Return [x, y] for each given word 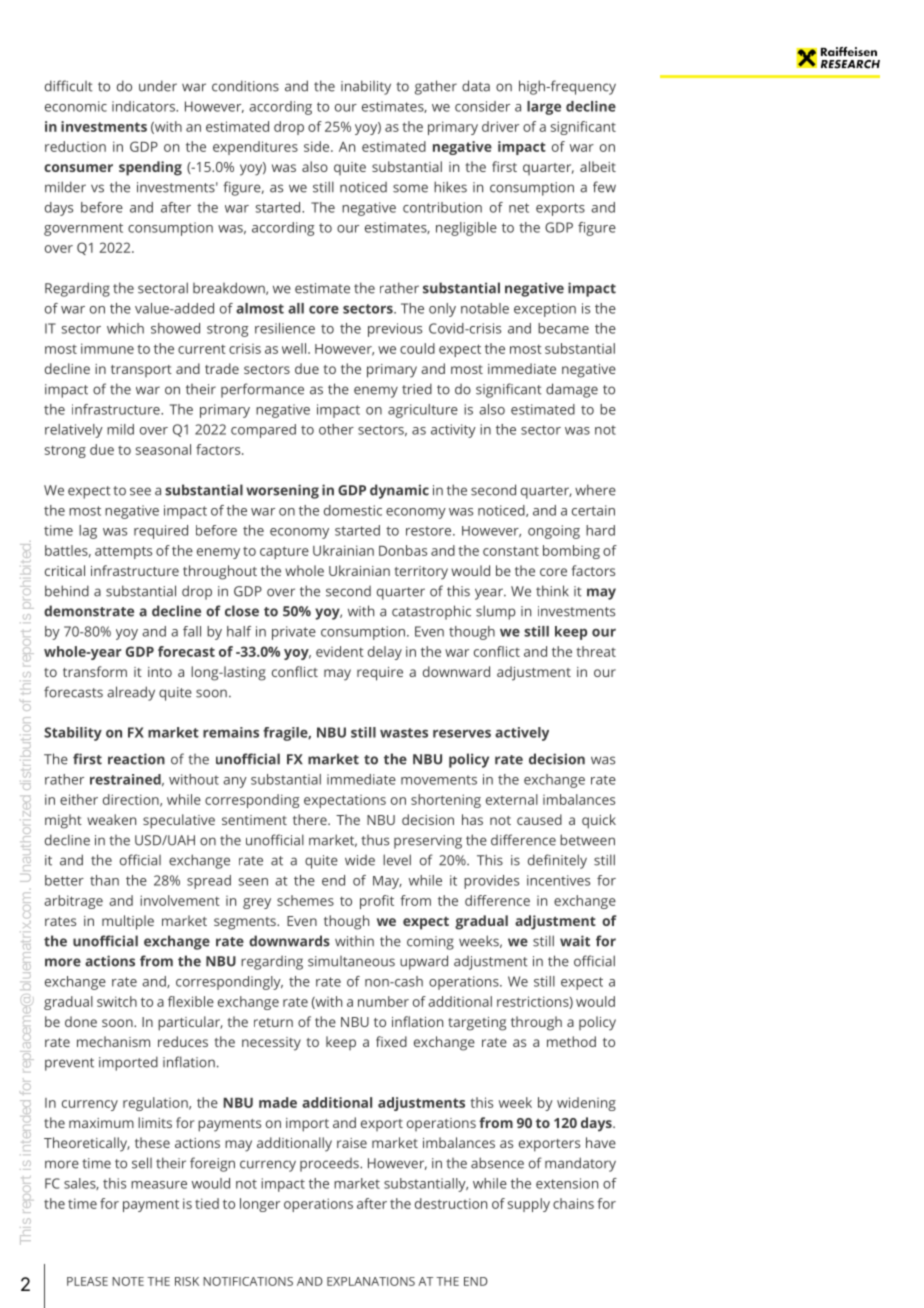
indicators [144, 106]
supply [529, 1205]
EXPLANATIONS [371, 1281]
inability [366, 87]
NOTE [128, 1281]
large [544, 108]
